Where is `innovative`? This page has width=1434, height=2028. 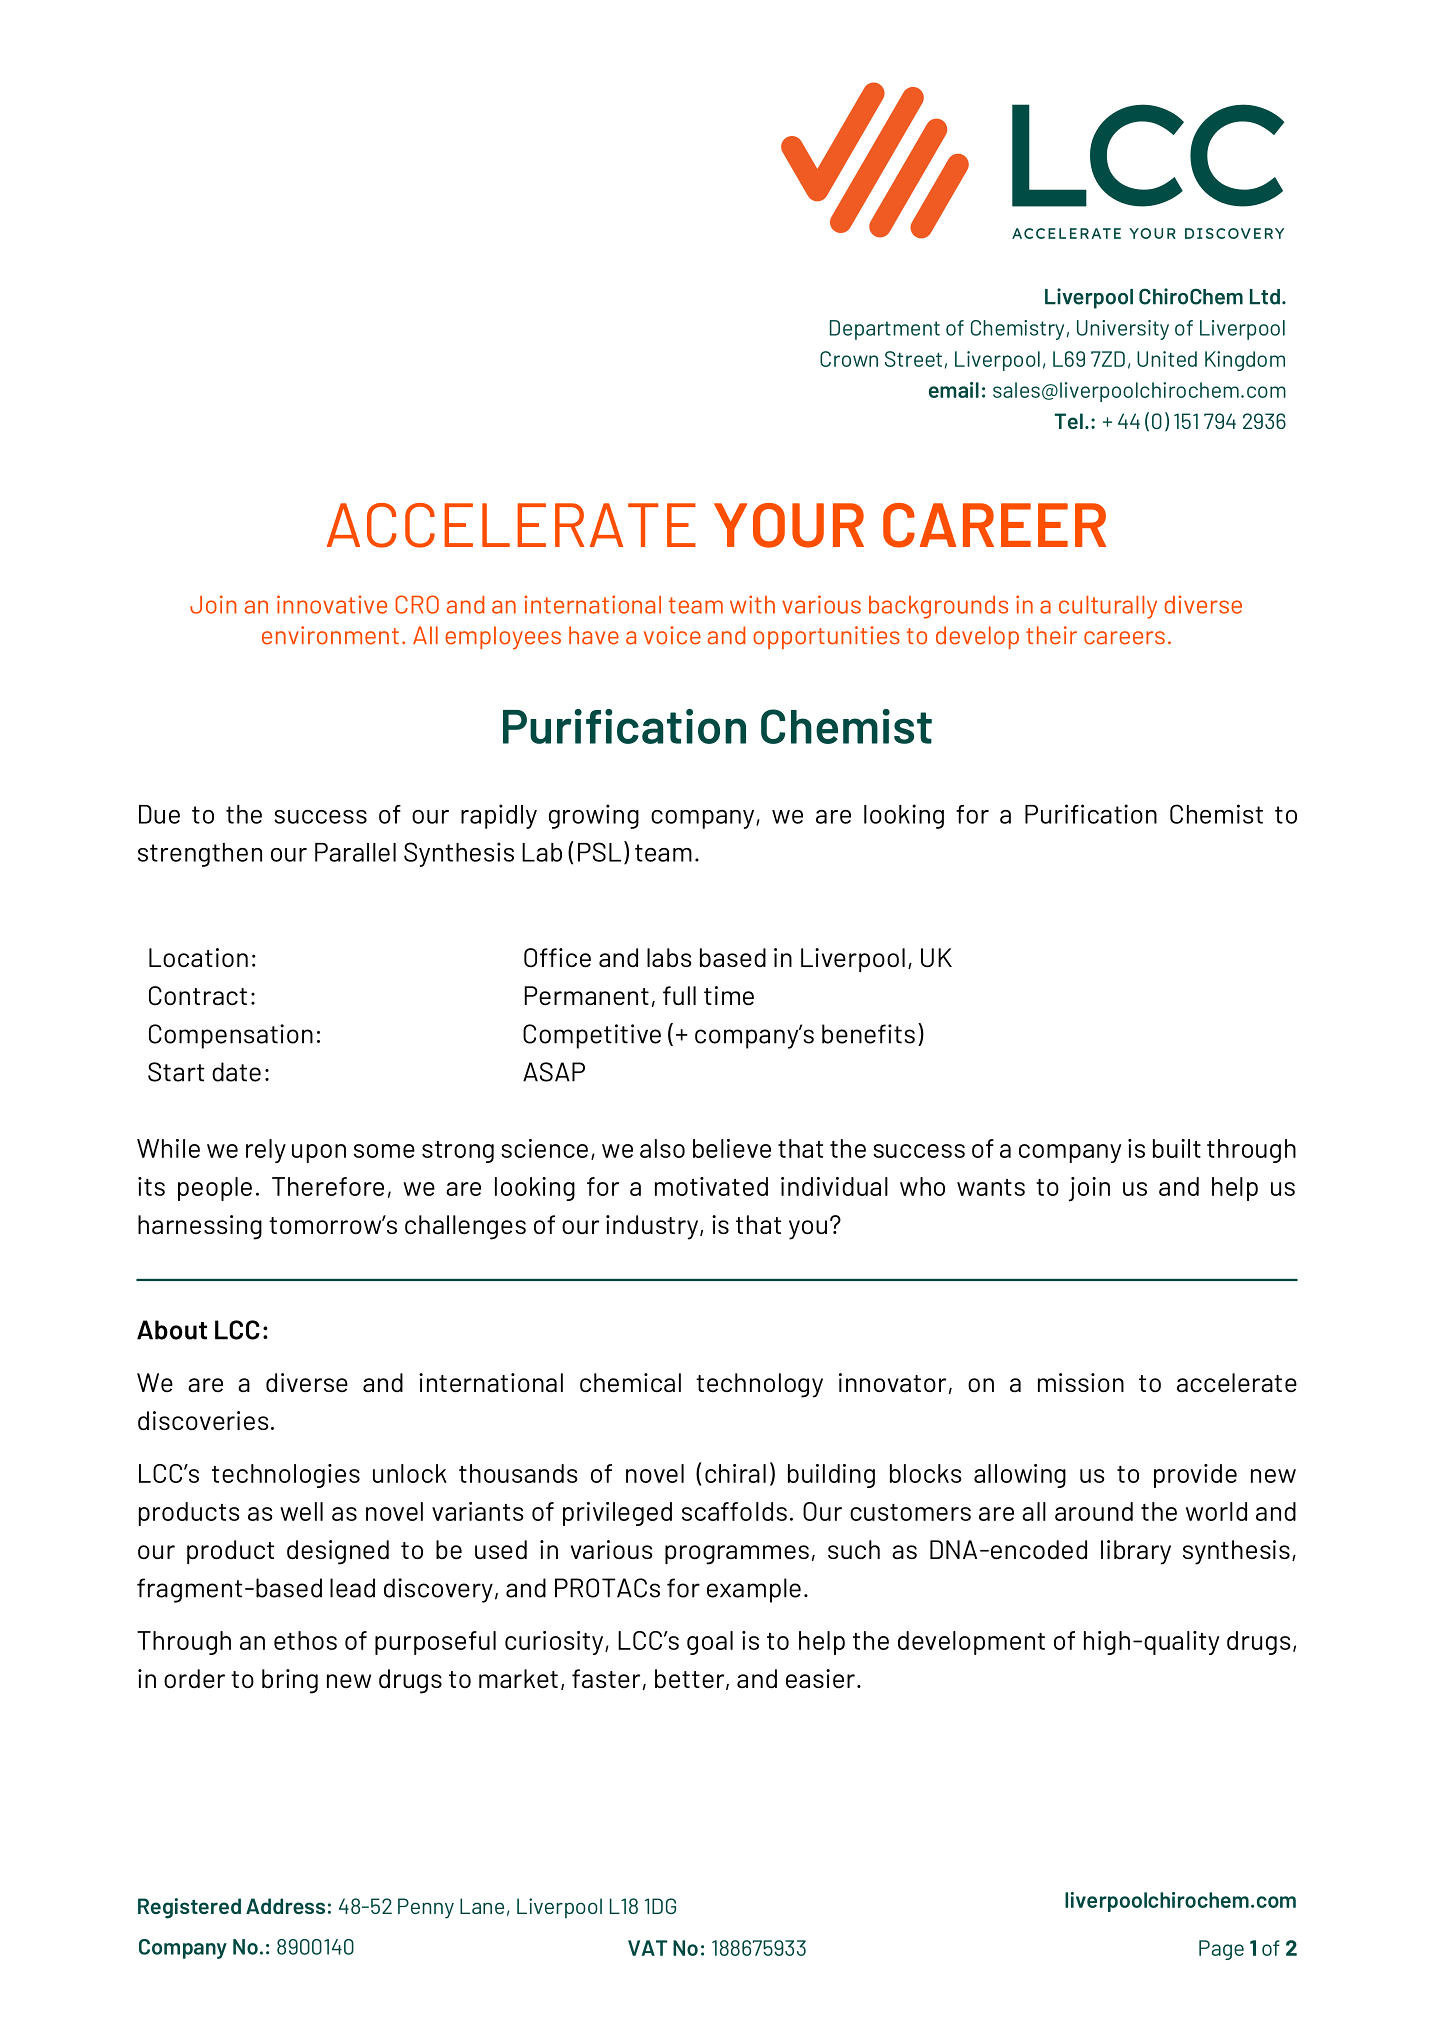 innovative is located at coordinates (332, 604).
